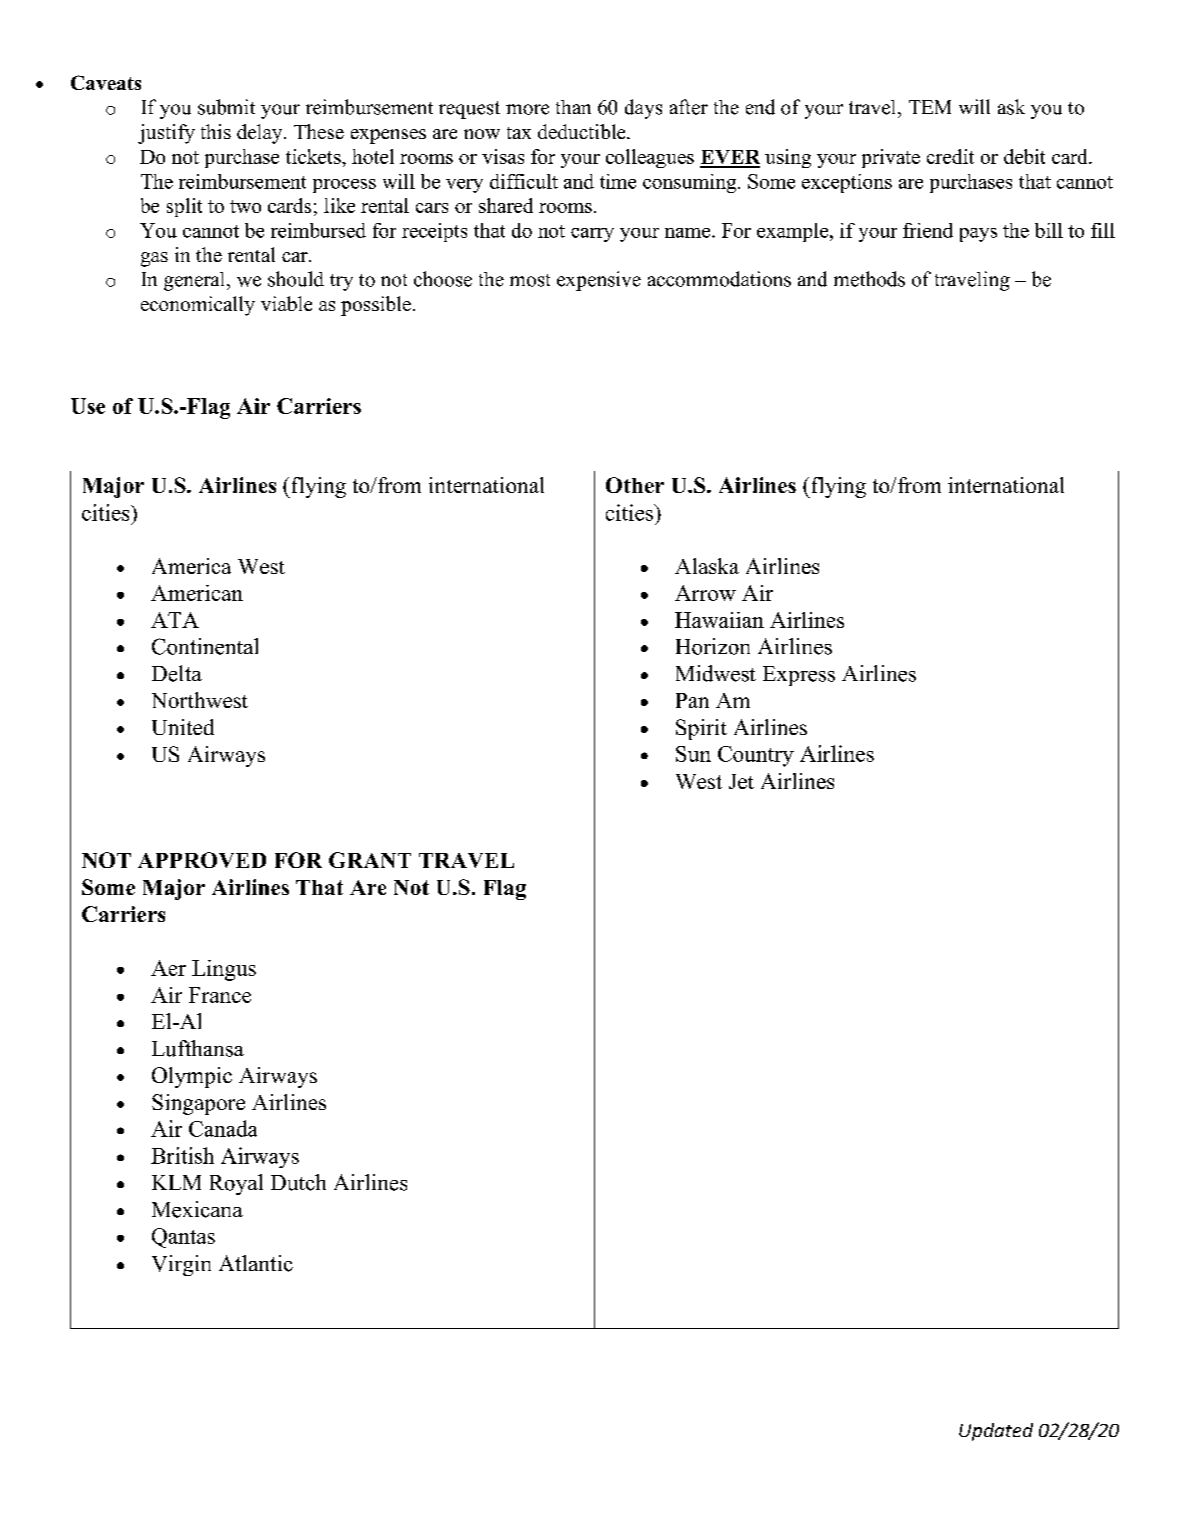 This screenshot has height=1539, width=1189. What do you see at coordinates (799, 676) in the screenshot?
I see `Express` at bounding box center [799, 676].
